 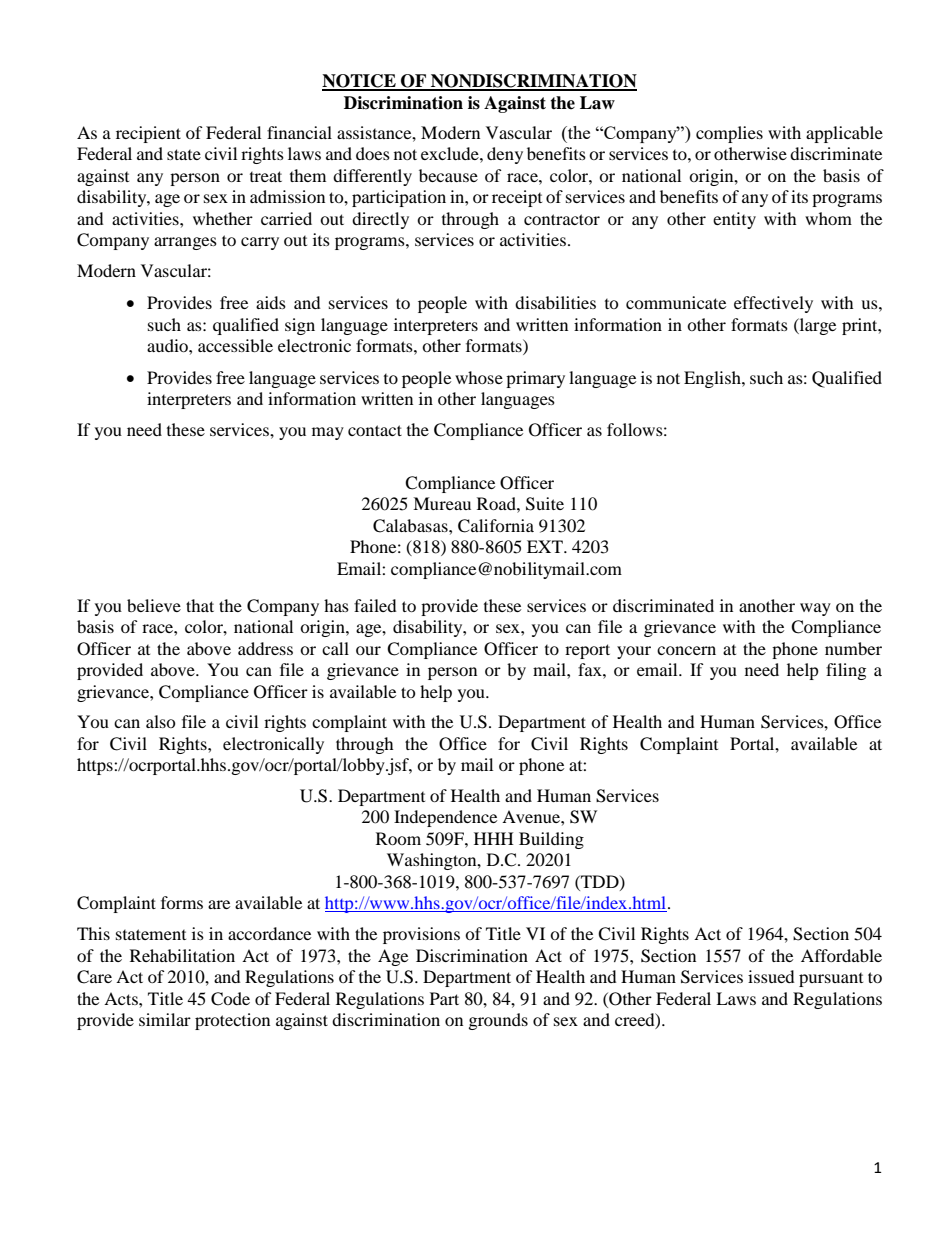 What do you see at coordinates (200, 605) in the image?
I see `that` at bounding box center [200, 605].
